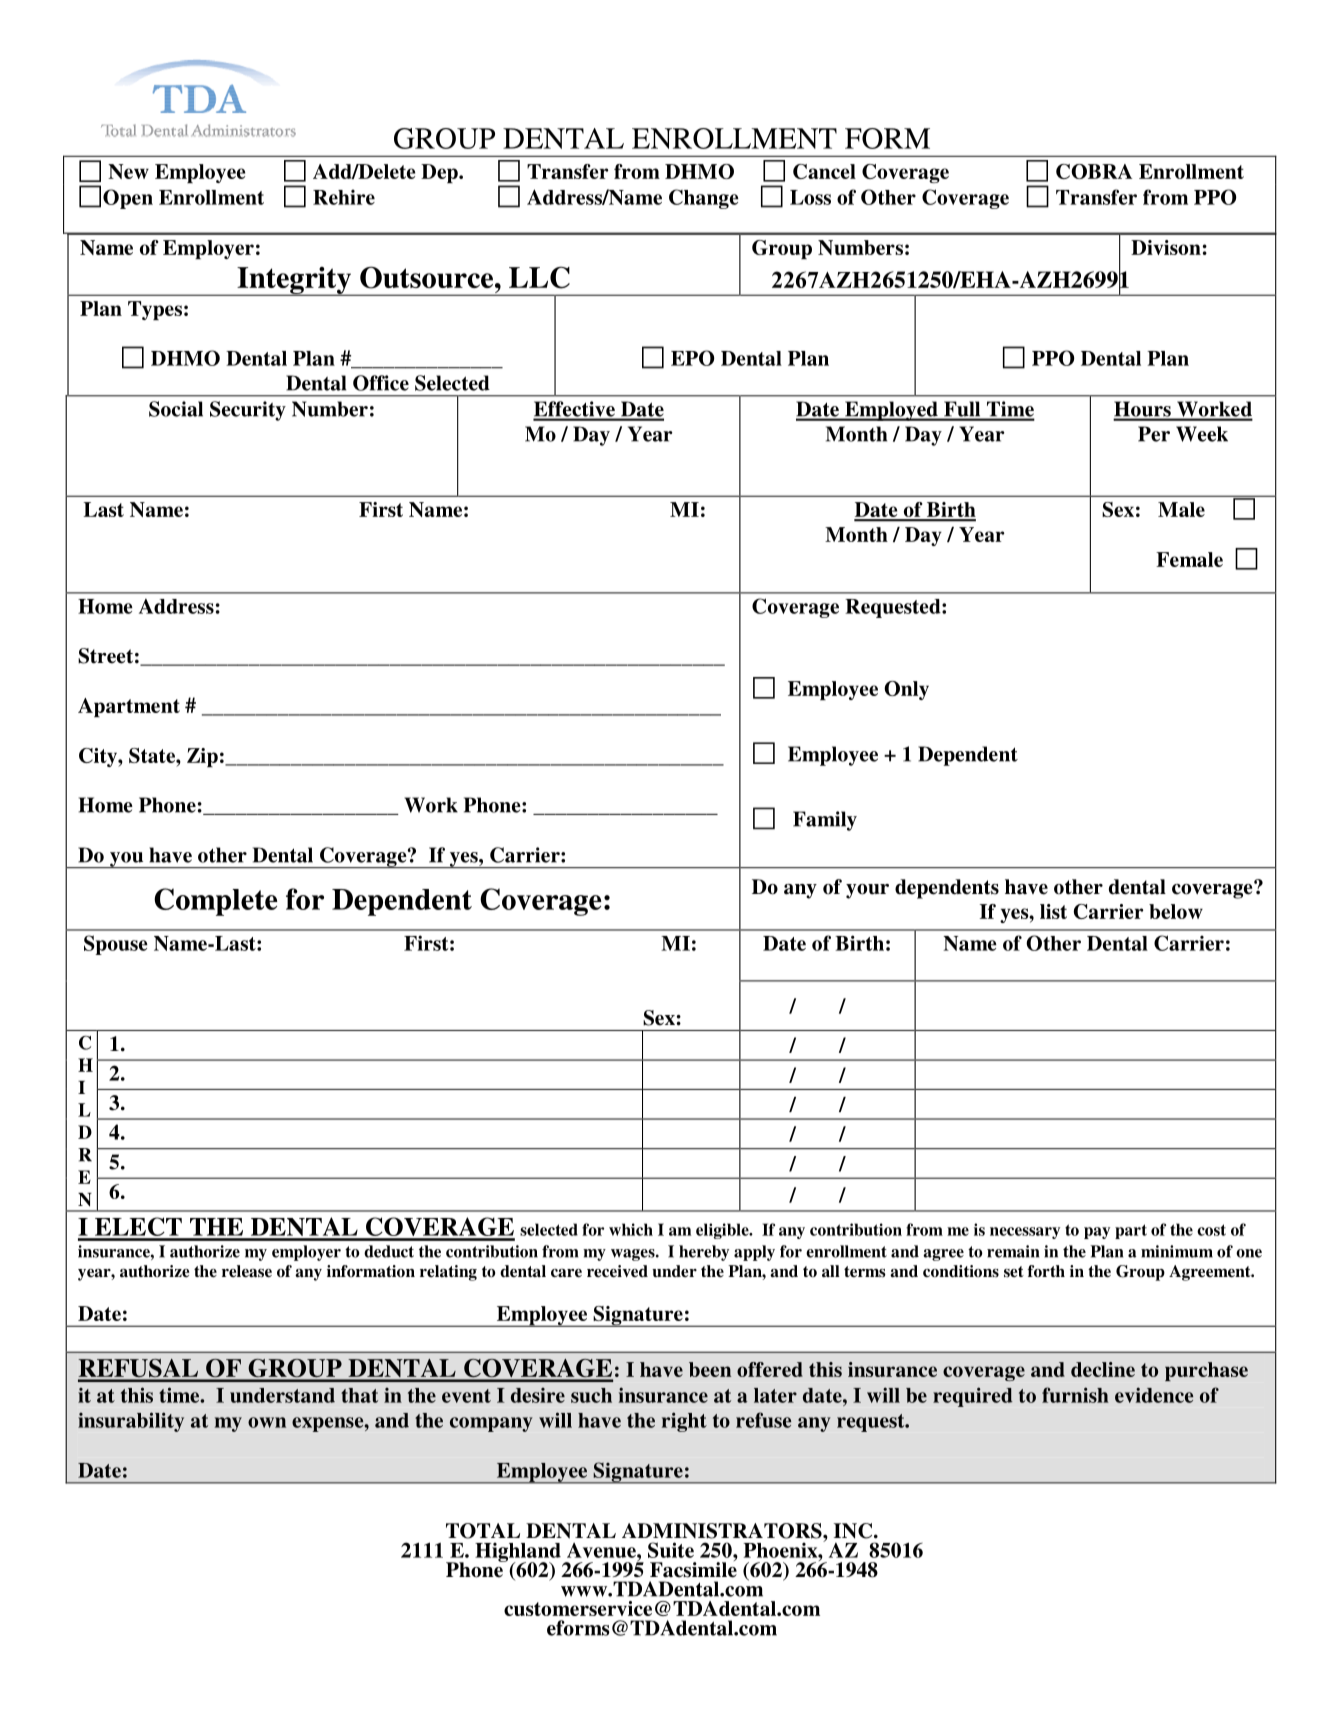  I want to click on list, so click(1053, 911).
